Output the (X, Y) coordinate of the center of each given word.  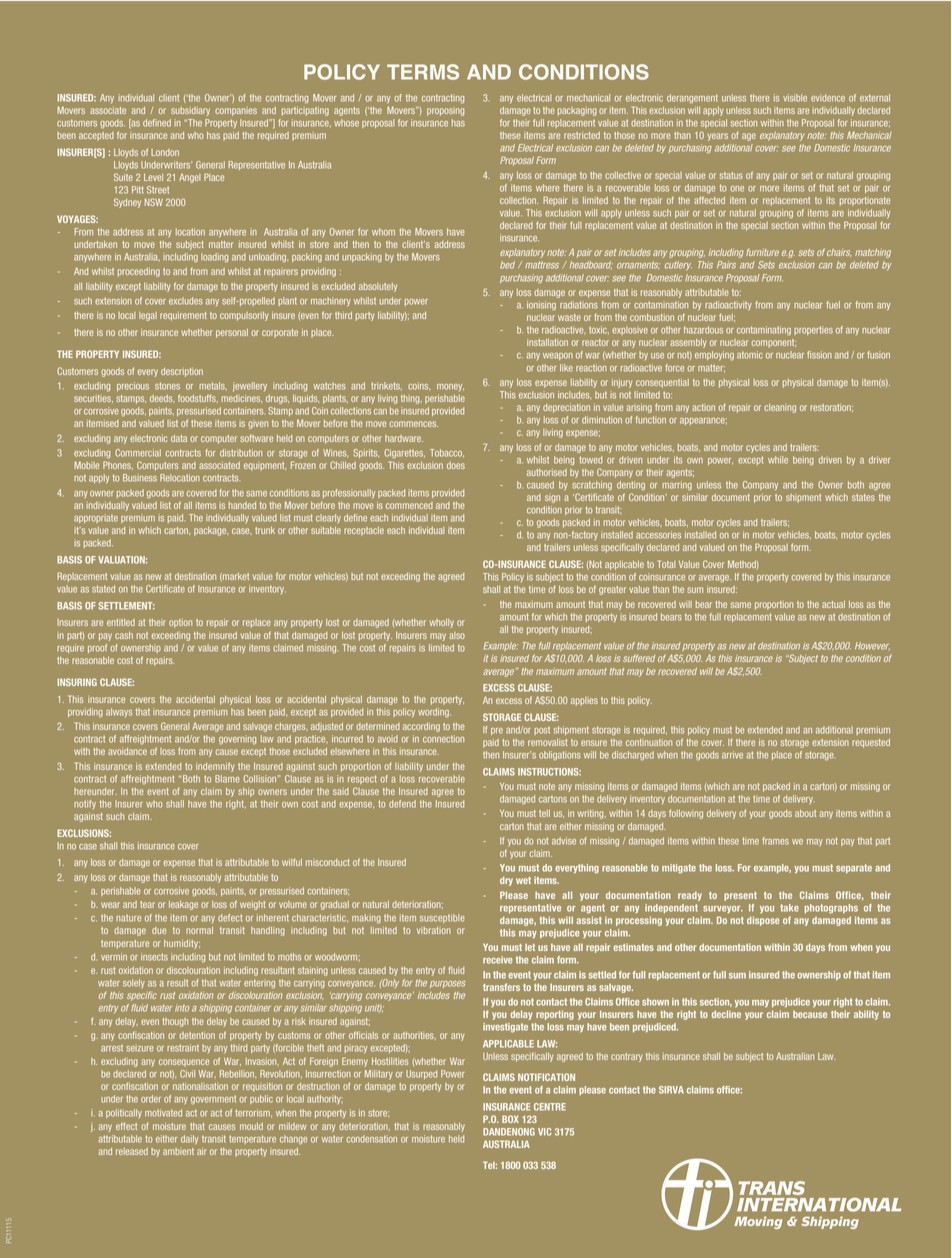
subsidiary (190, 111)
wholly (441, 623)
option (180, 623)
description (182, 372)
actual (833, 604)
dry (506, 881)
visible (795, 98)
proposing (445, 112)
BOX (510, 1119)
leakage (183, 905)
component (773, 343)
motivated (163, 1113)
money (450, 387)
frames (775, 841)
